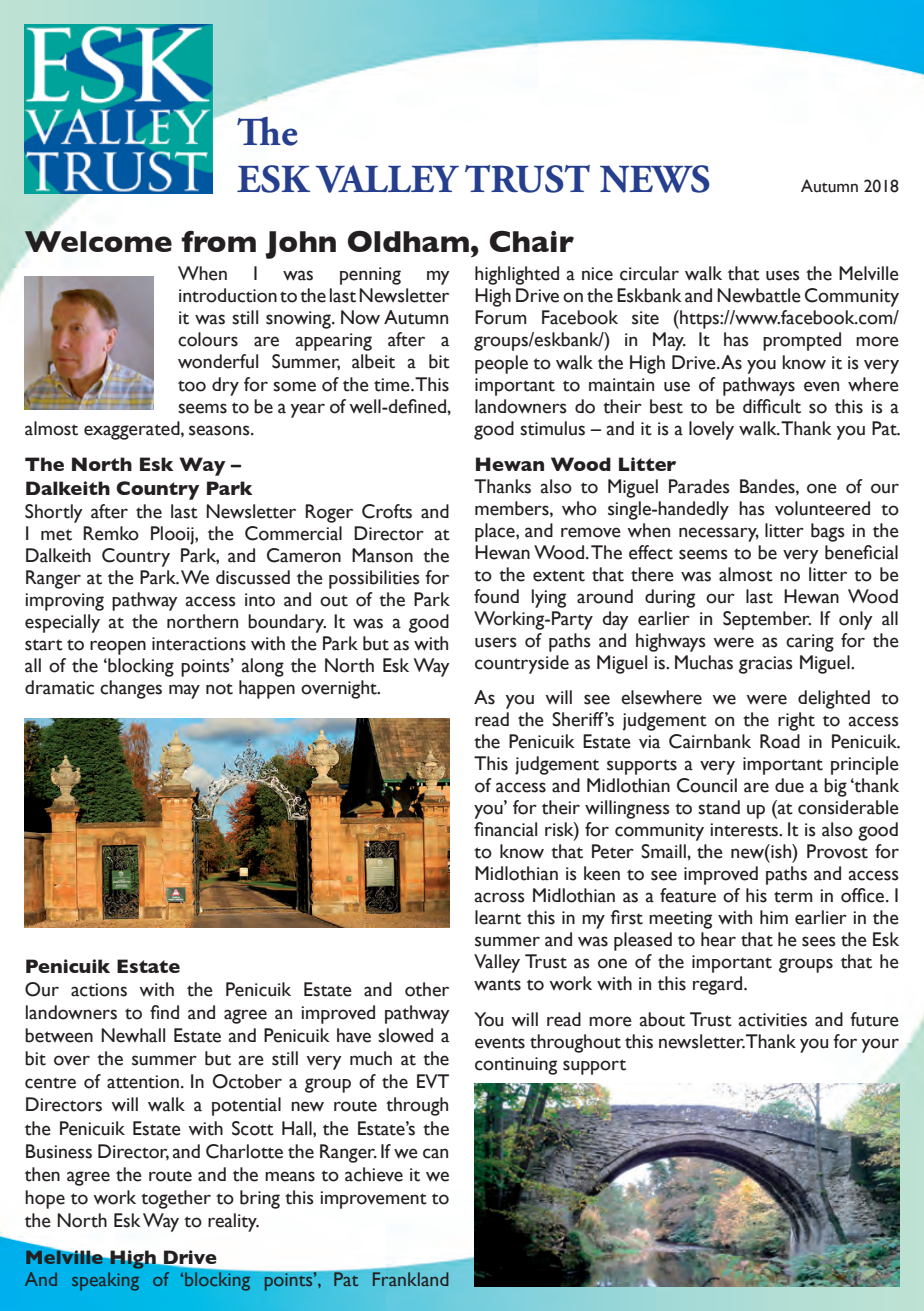 The height and width of the page is (1311, 924). I want to click on reopen, so click(118, 647).
